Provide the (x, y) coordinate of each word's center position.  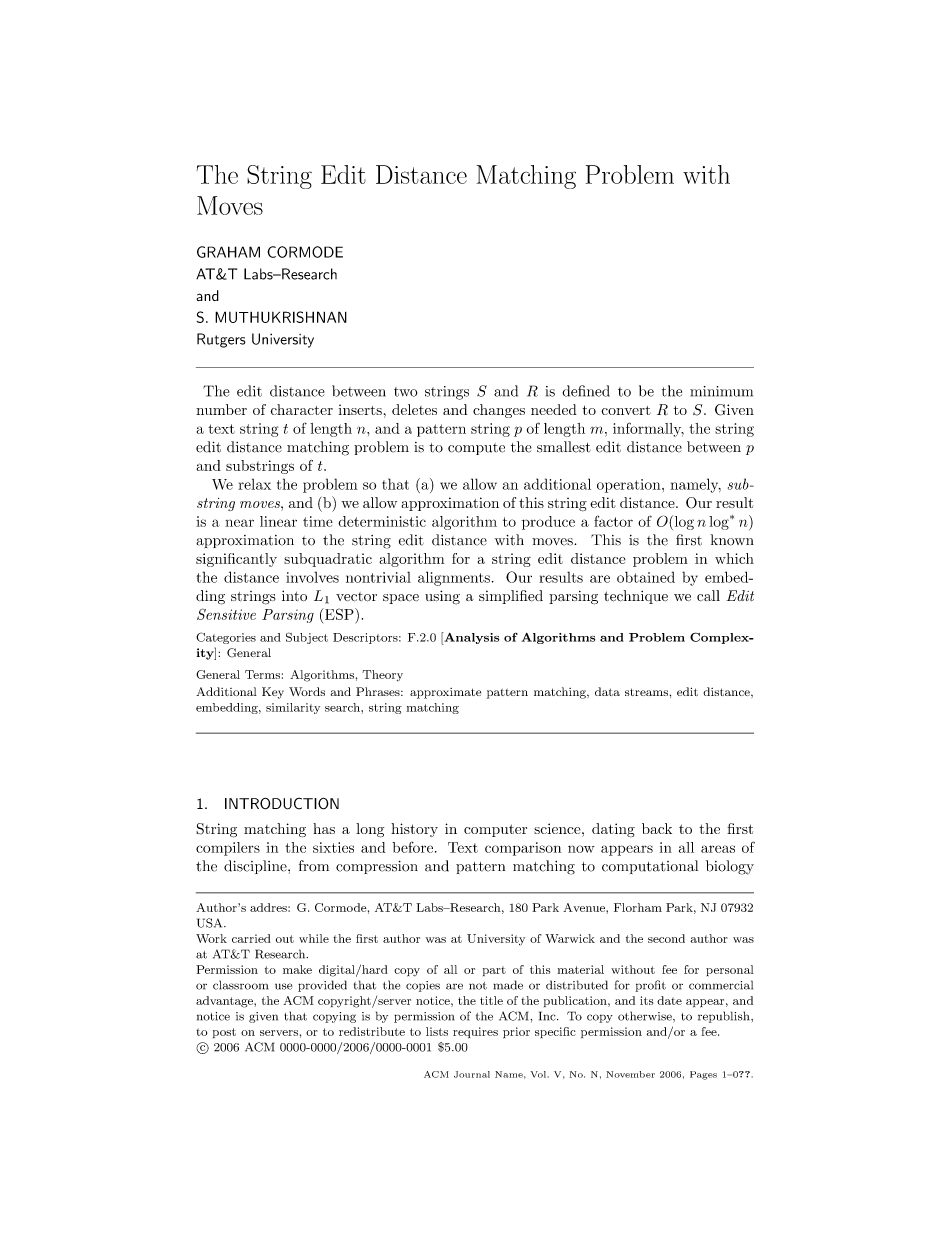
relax (254, 484)
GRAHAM (228, 252)
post (224, 1033)
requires (475, 1032)
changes (499, 411)
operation (630, 486)
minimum (721, 391)
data (607, 691)
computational (650, 867)
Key (273, 693)
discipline (256, 867)
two (405, 392)
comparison (523, 849)
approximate (445, 693)
